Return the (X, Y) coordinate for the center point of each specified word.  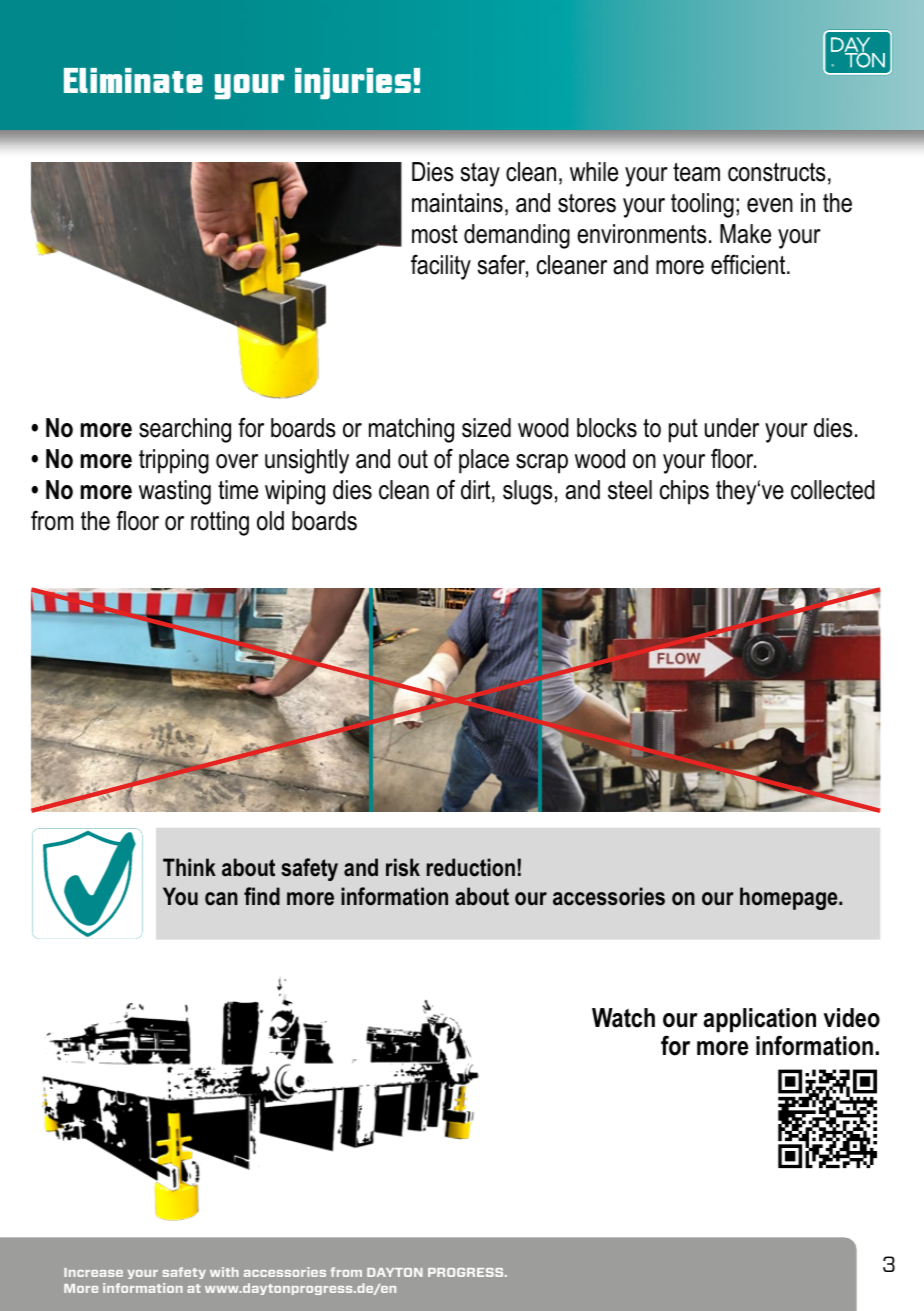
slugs (528, 492)
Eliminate (133, 80)
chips (684, 492)
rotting (220, 523)
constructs (777, 172)
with (224, 1272)
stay (480, 175)
